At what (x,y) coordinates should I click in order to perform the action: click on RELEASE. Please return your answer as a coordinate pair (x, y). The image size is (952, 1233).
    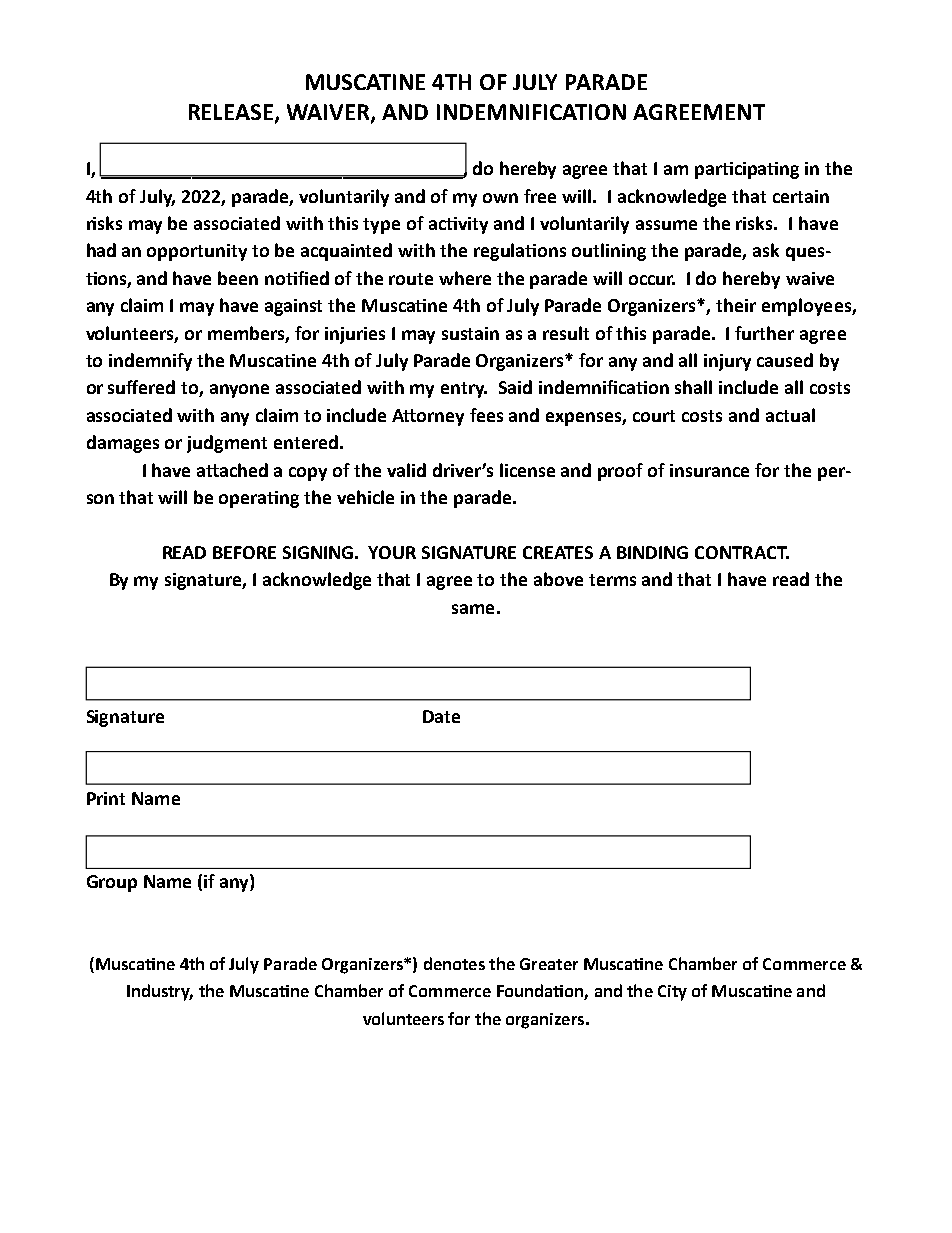
    Looking at the image, I should click on (232, 113).
